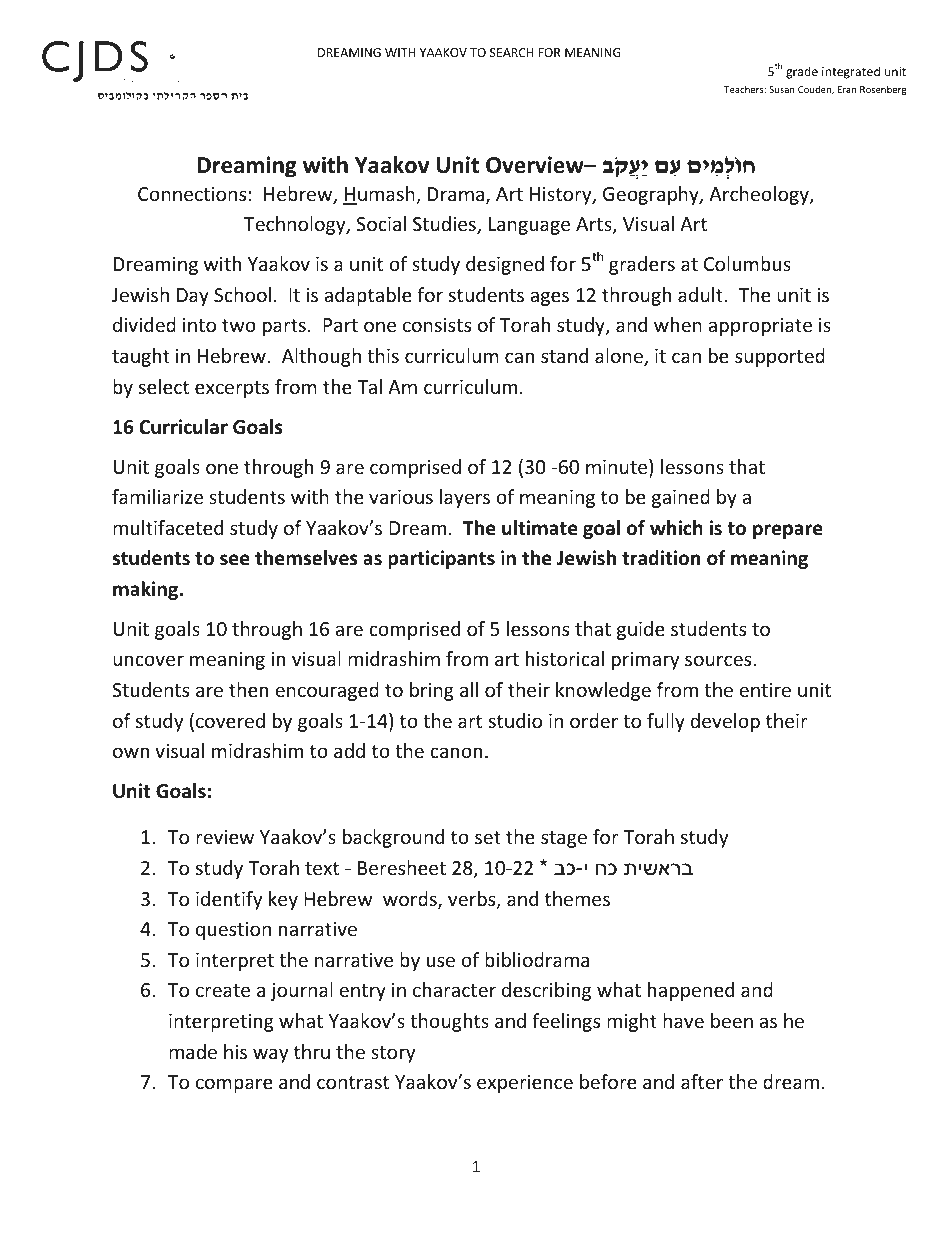  I want to click on studio, so click(515, 720).
